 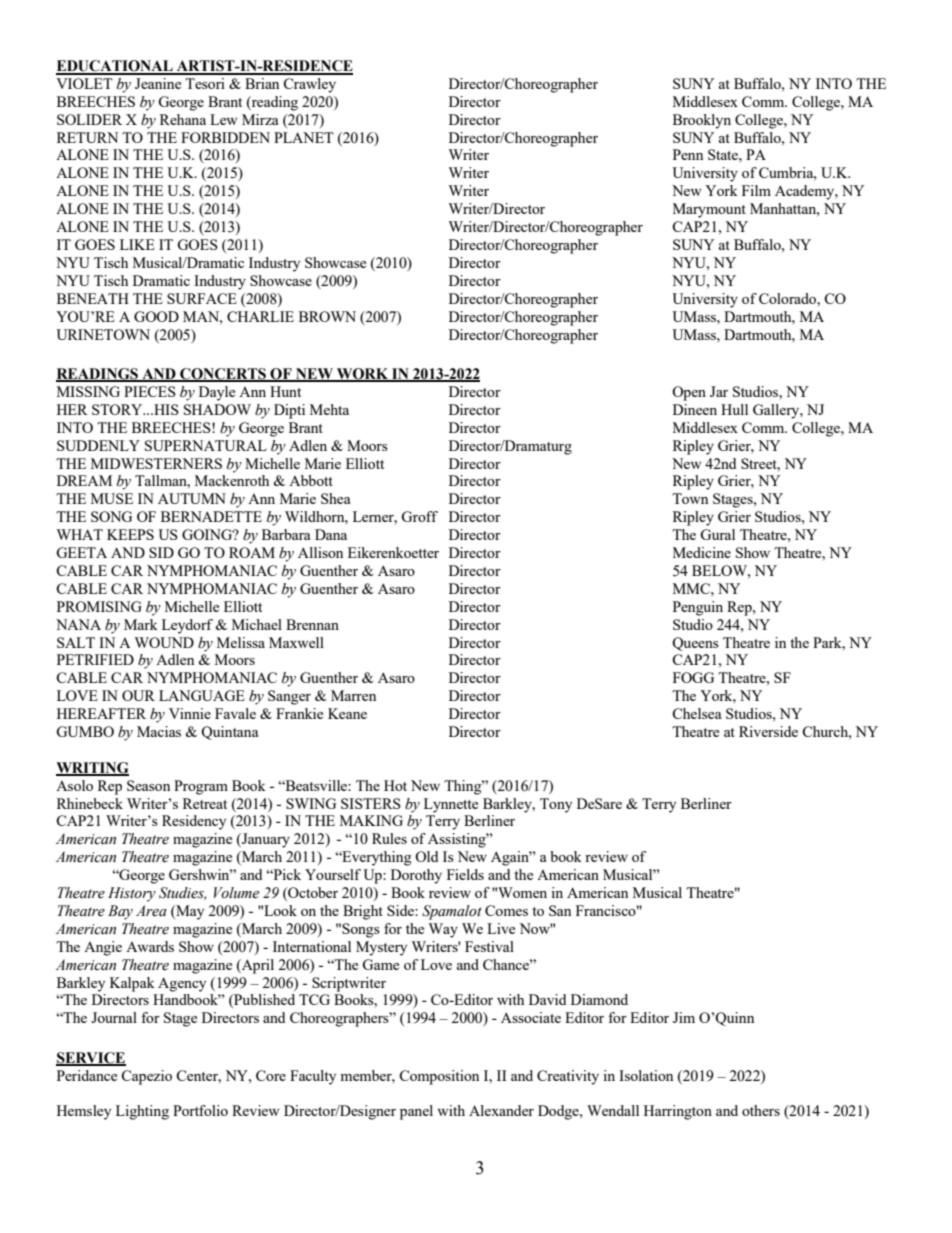 I want to click on Isolation, so click(x=646, y=1075).
